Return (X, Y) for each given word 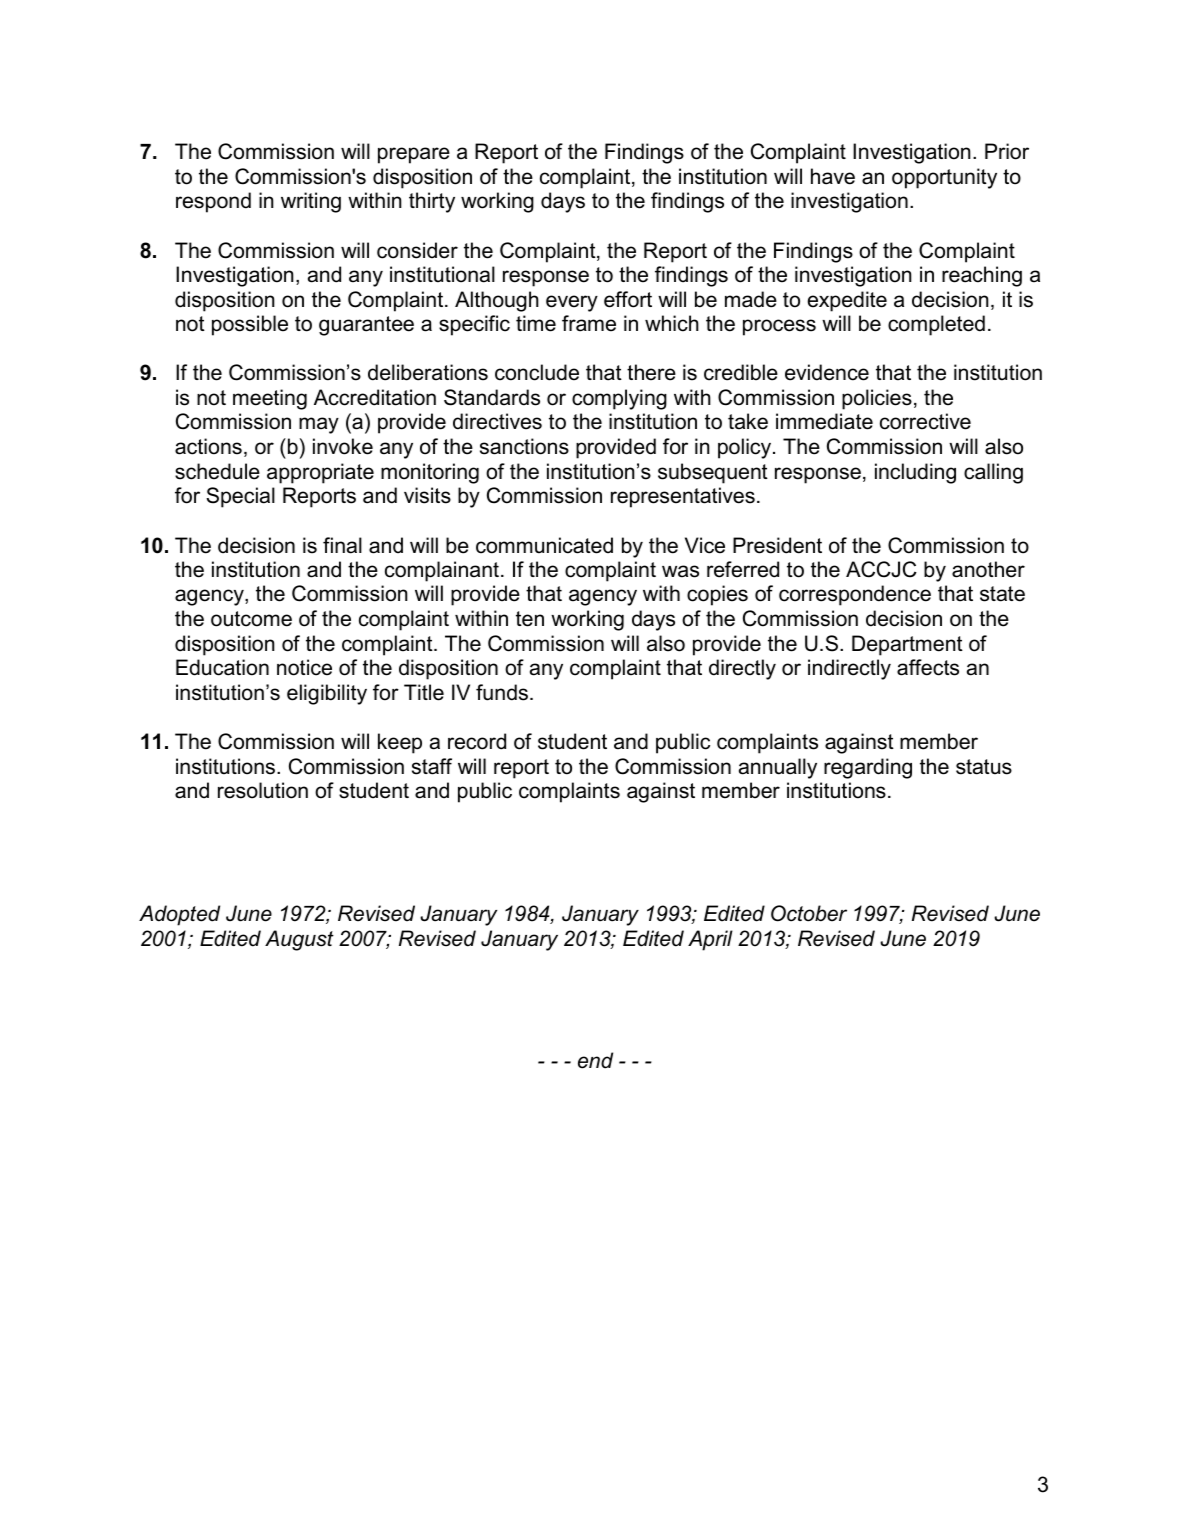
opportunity (944, 178)
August (299, 940)
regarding (868, 768)
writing (311, 202)
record (477, 741)
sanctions (524, 446)
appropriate (320, 473)
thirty (432, 202)
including (915, 473)
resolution (263, 790)
